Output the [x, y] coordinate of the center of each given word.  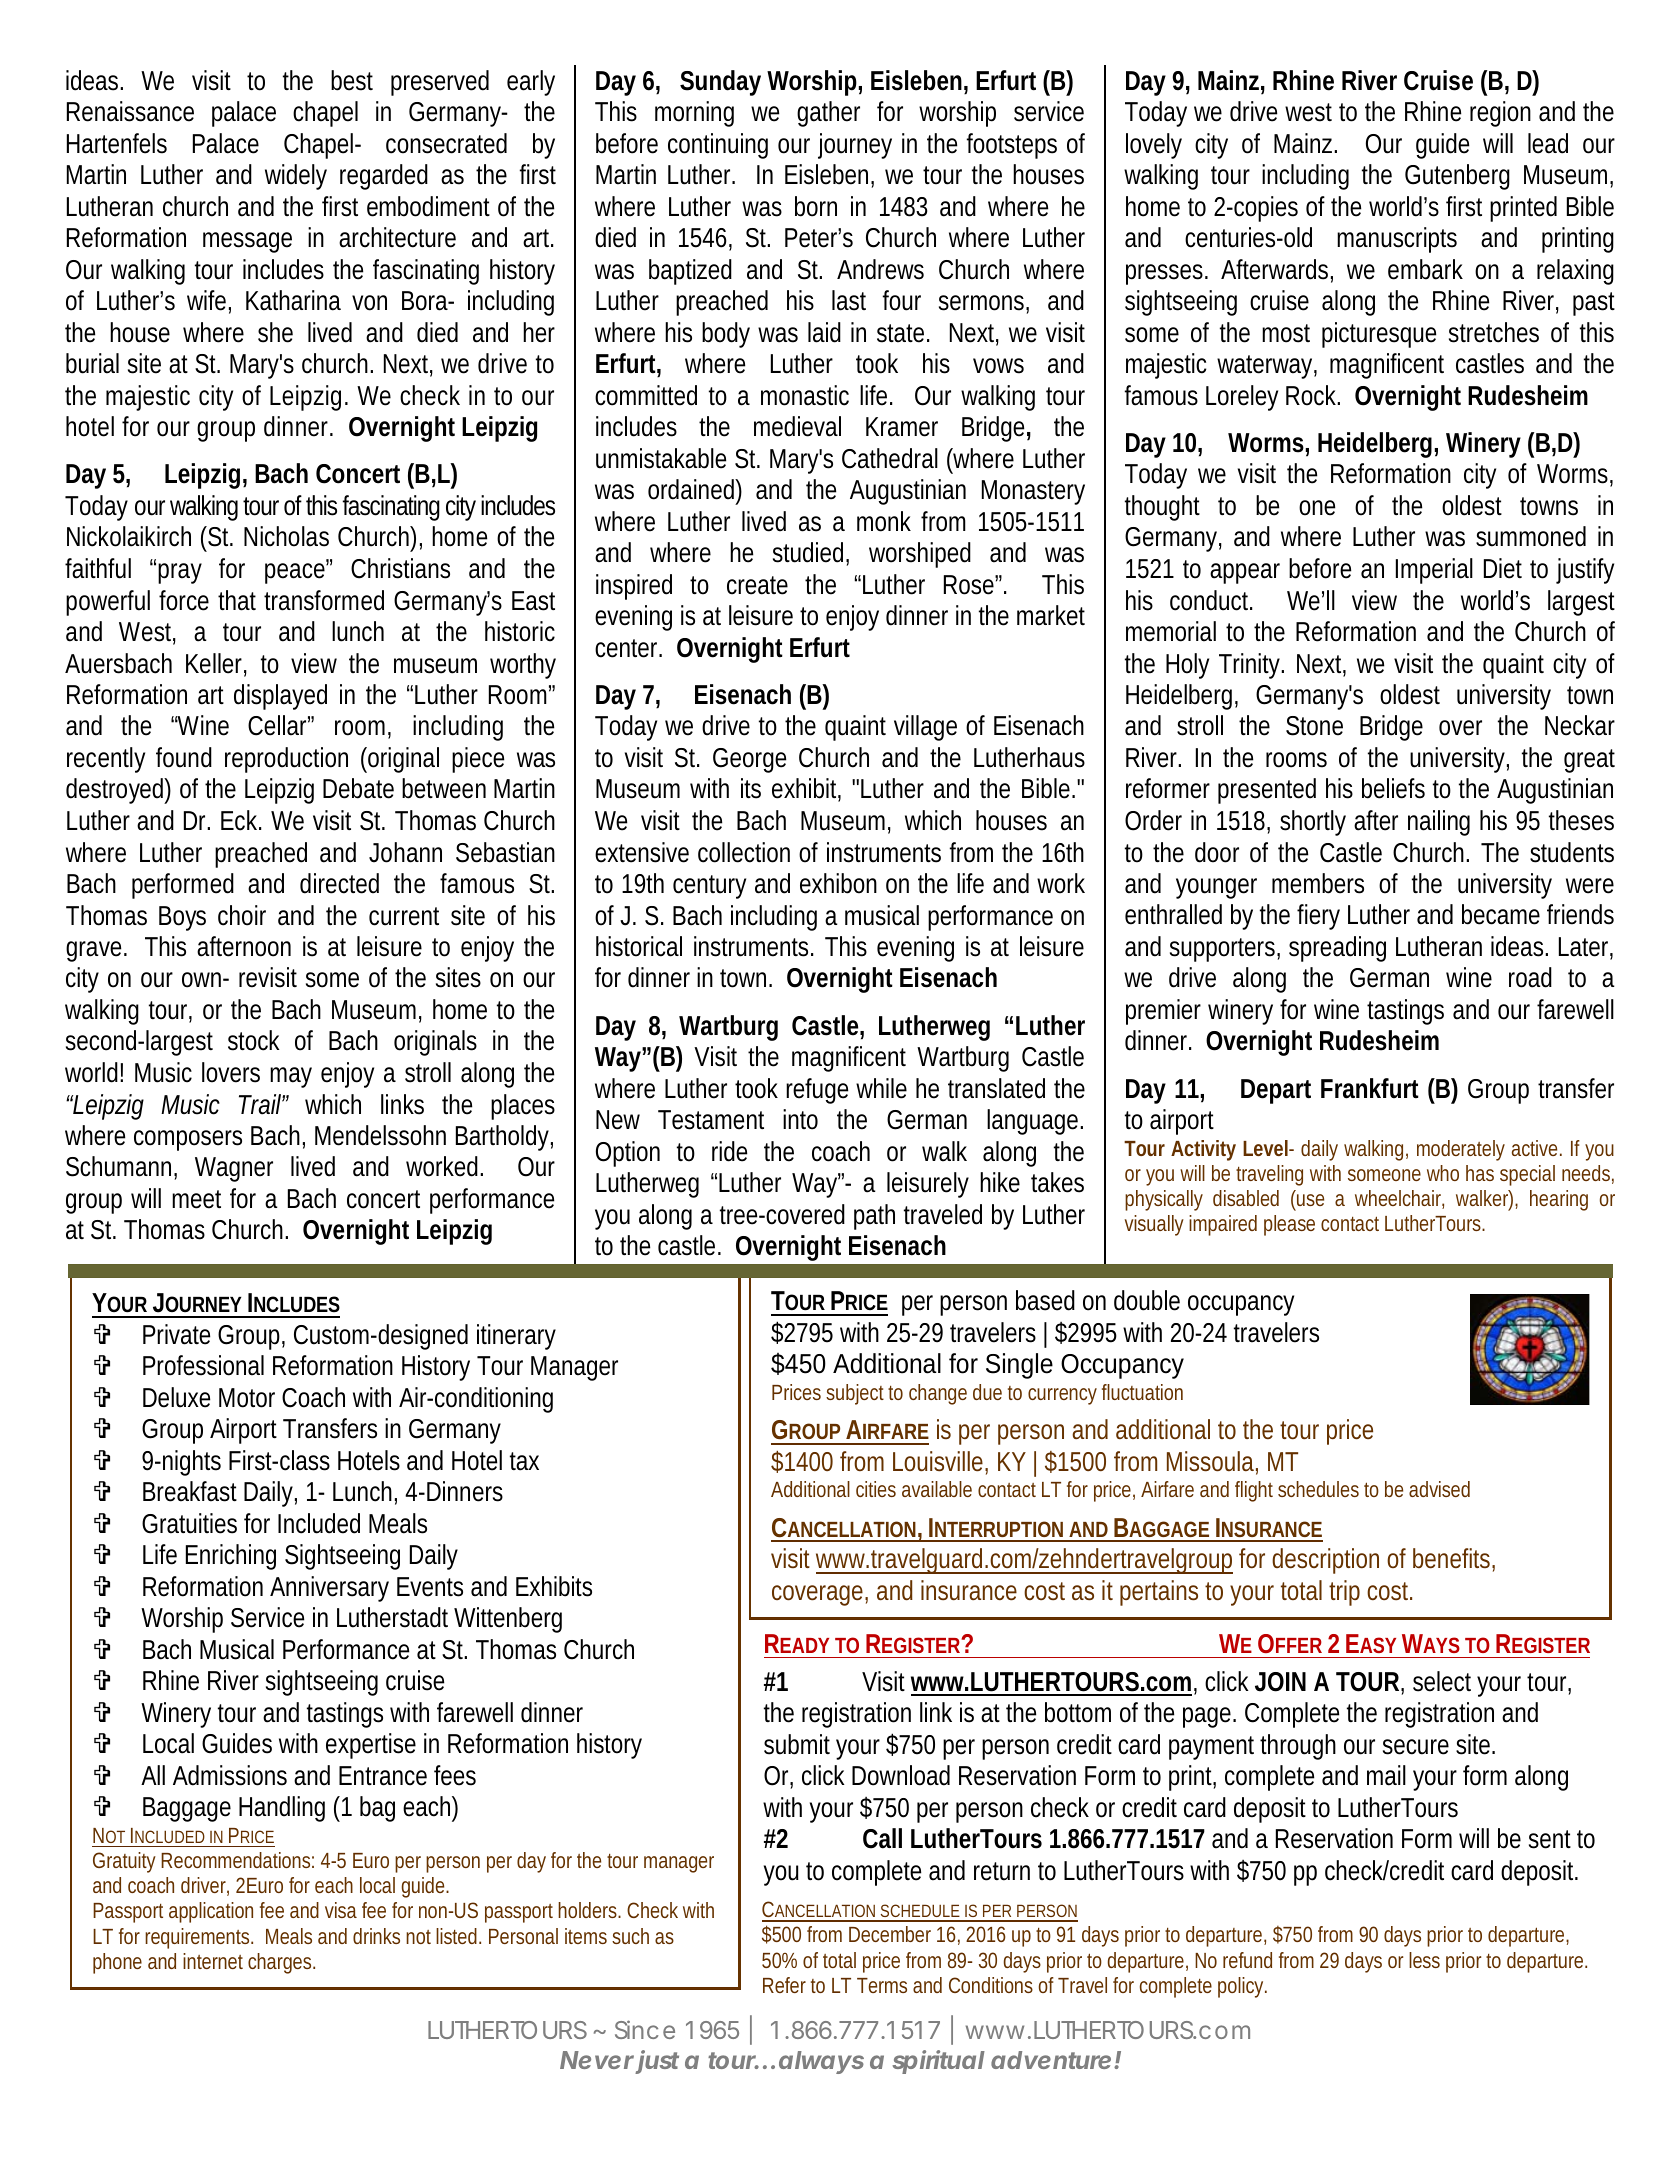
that [237, 600]
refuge [817, 1091]
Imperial [1434, 571]
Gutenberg [1457, 177]
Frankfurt [1370, 1088]
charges [281, 1963]
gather [828, 114]
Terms [882, 1985]
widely [296, 177]
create [757, 585]
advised [1439, 1489]
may [291, 1077]
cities [876, 1489]
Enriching [231, 1557]
